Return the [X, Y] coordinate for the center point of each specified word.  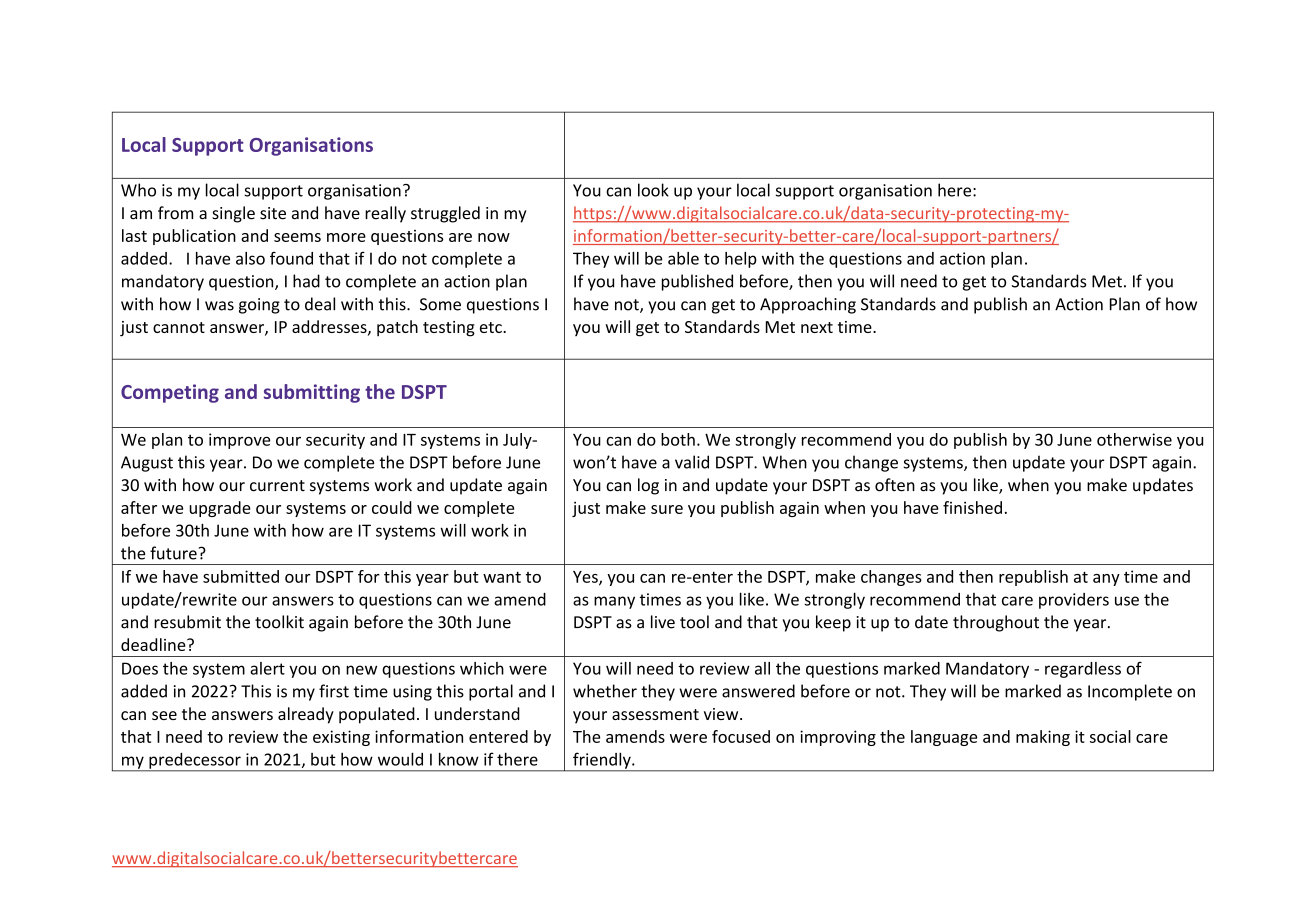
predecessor [195, 762]
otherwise [1134, 439]
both [678, 439]
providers [1074, 601]
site [273, 213]
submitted [241, 576]
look [653, 190]
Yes [586, 578]
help [741, 260]
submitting [312, 393]
